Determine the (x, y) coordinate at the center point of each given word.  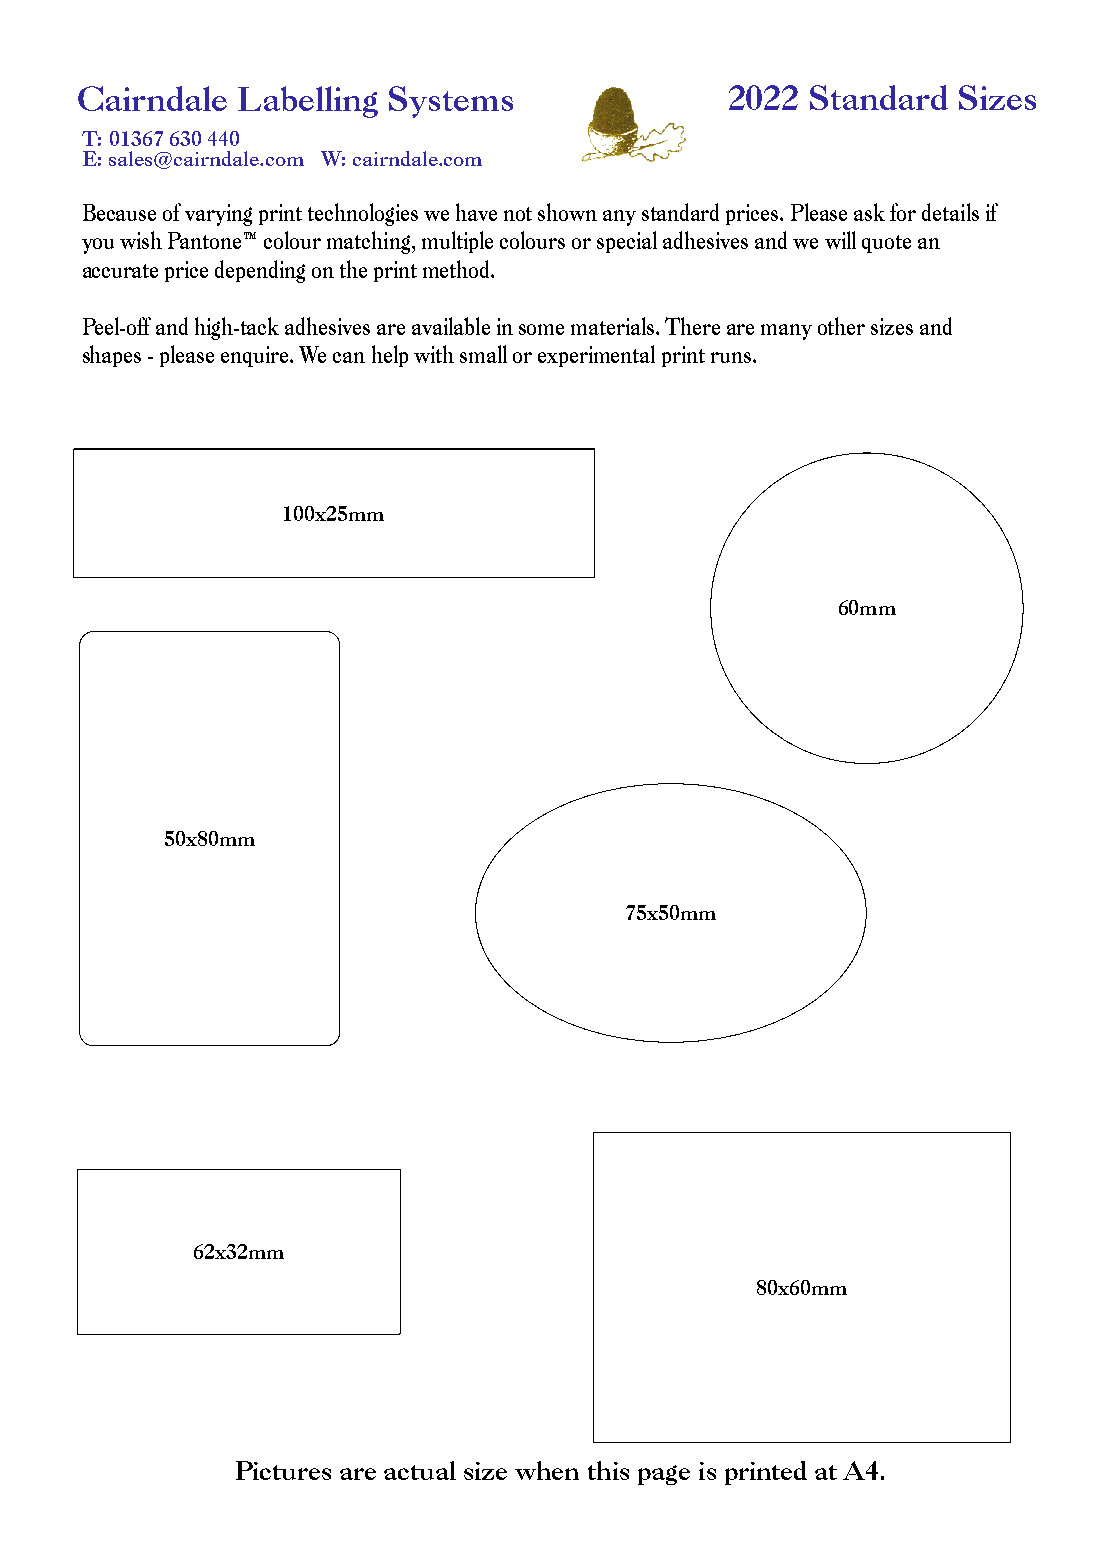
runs (732, 357)
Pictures (283, 1470)
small (483, 354)
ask (869, 212)
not (518, 214)
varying (218, 215)
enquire (256, 356)
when (547, 1470)
